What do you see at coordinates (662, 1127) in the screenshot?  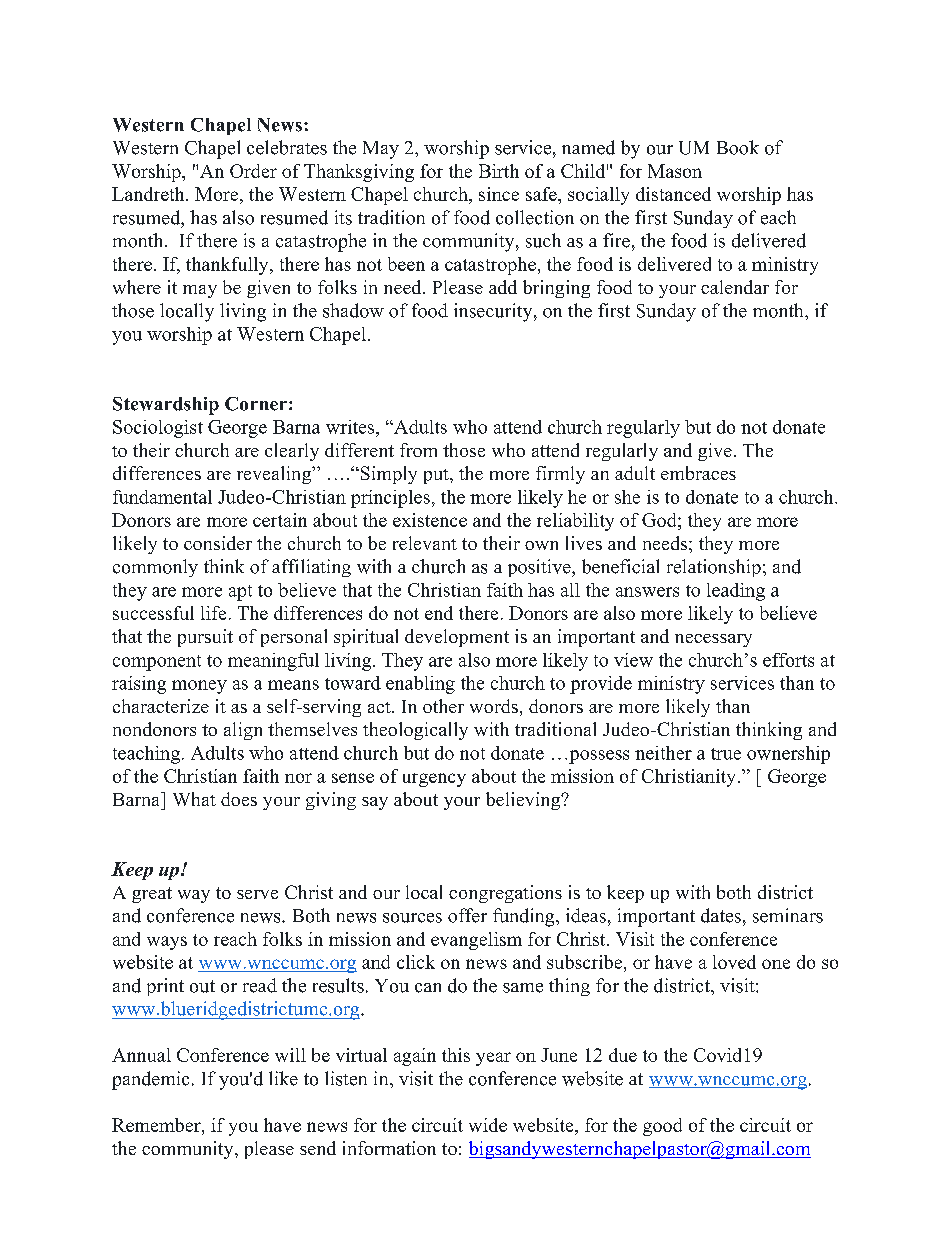 I see `good` at bounding box center [662, 1127].
